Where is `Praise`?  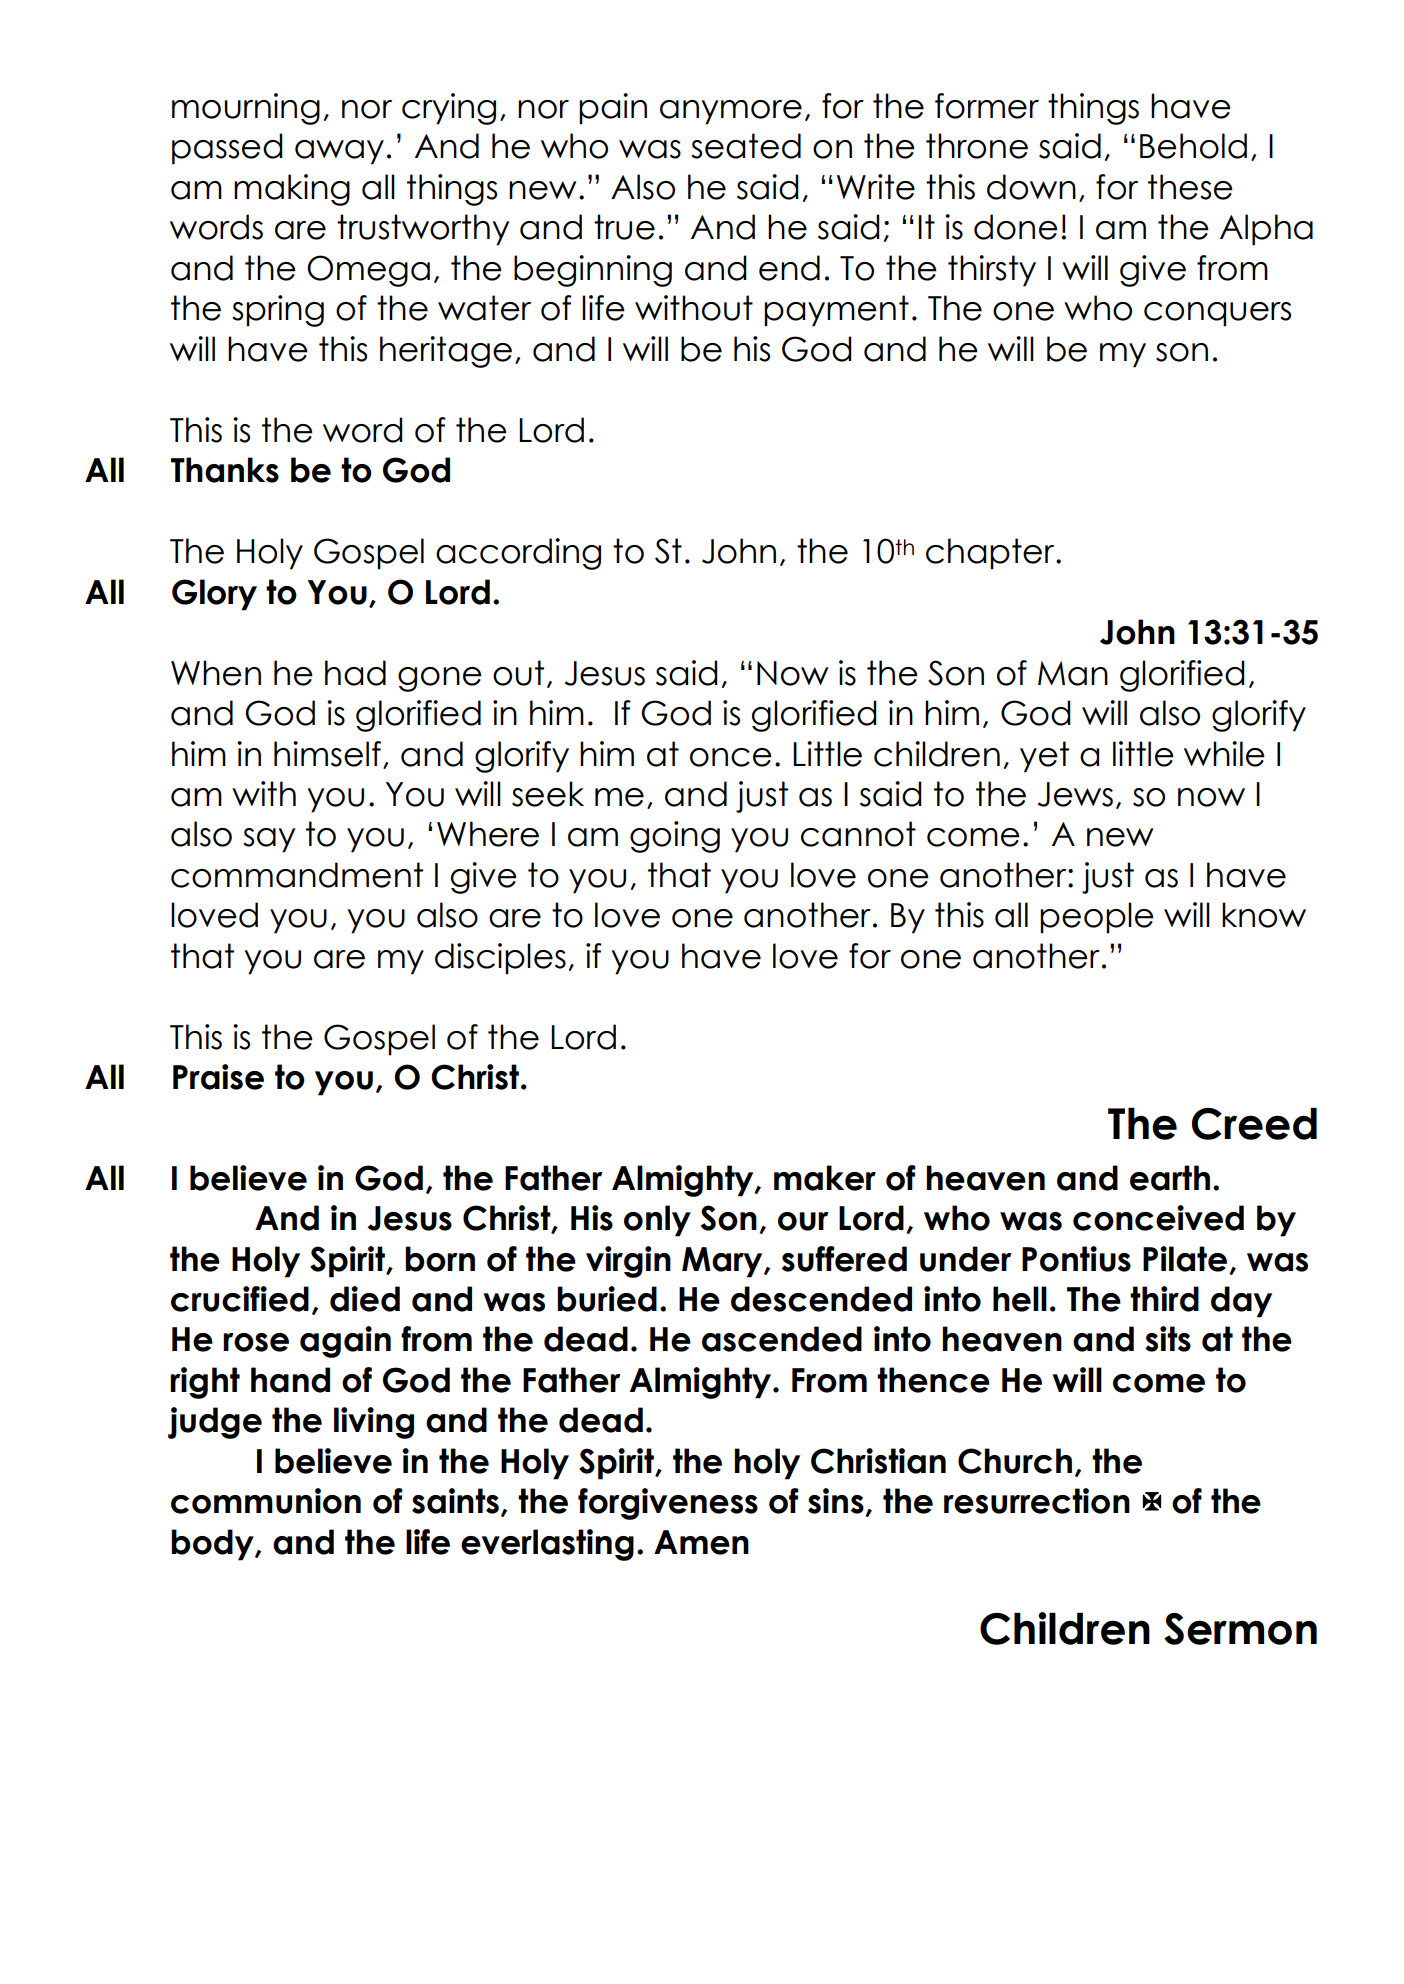 Praise is located at coordinates (218, 1077).
